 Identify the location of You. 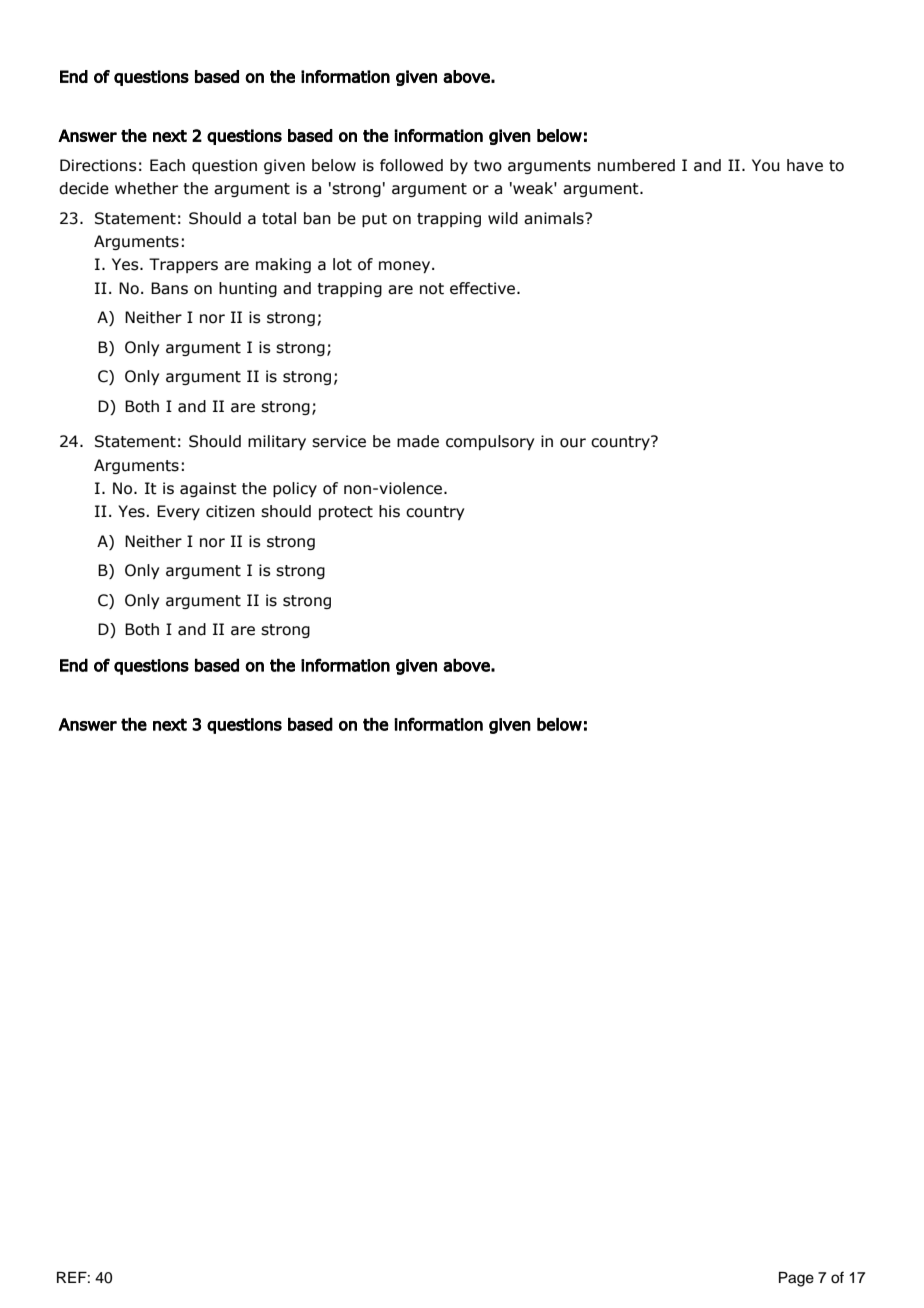
(766, 165).
